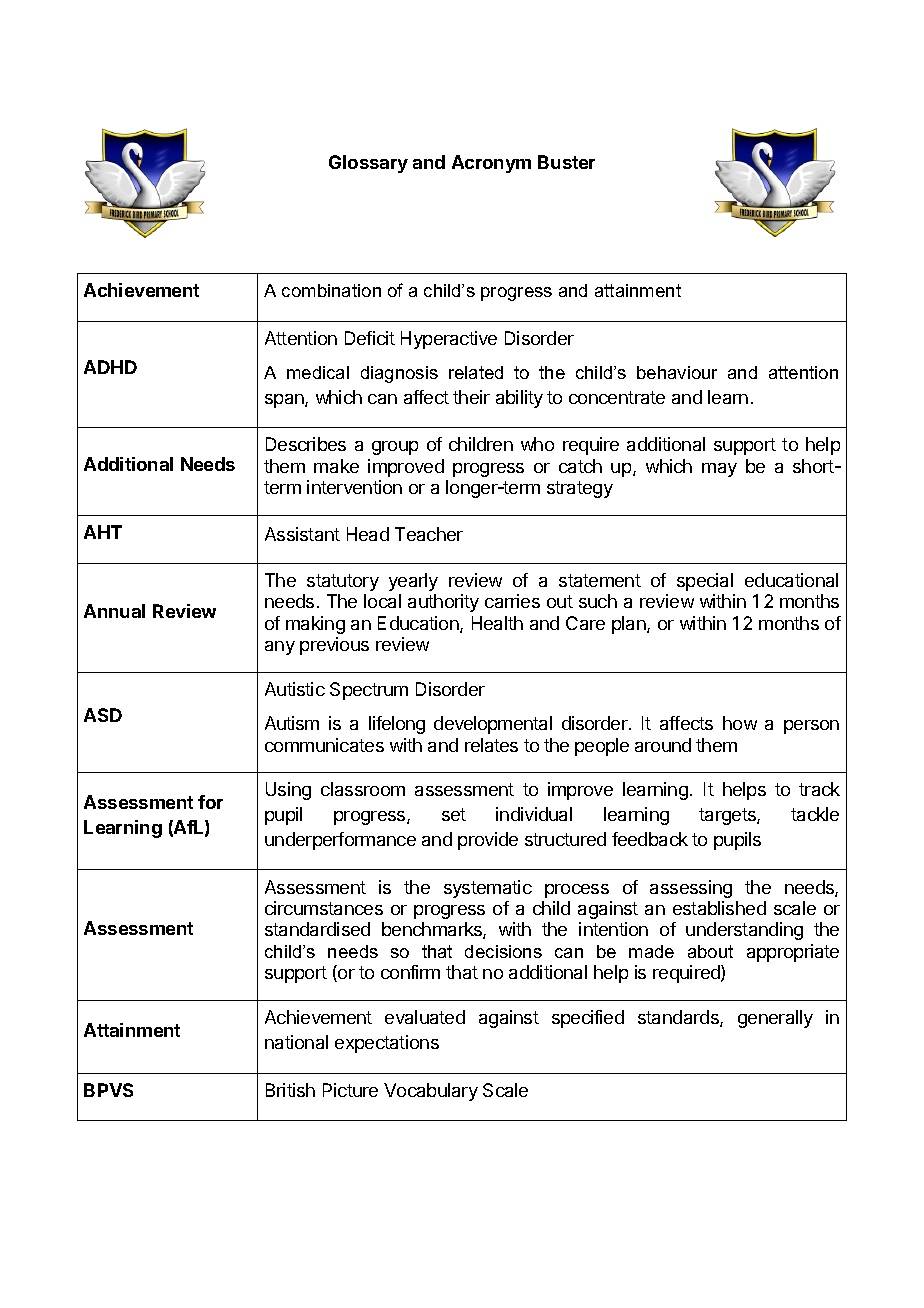 The image size is (924, 1308). What do you see at coordinates (491, 164) in the document?
I see `Acronym` at bounding box center [491, 164].
